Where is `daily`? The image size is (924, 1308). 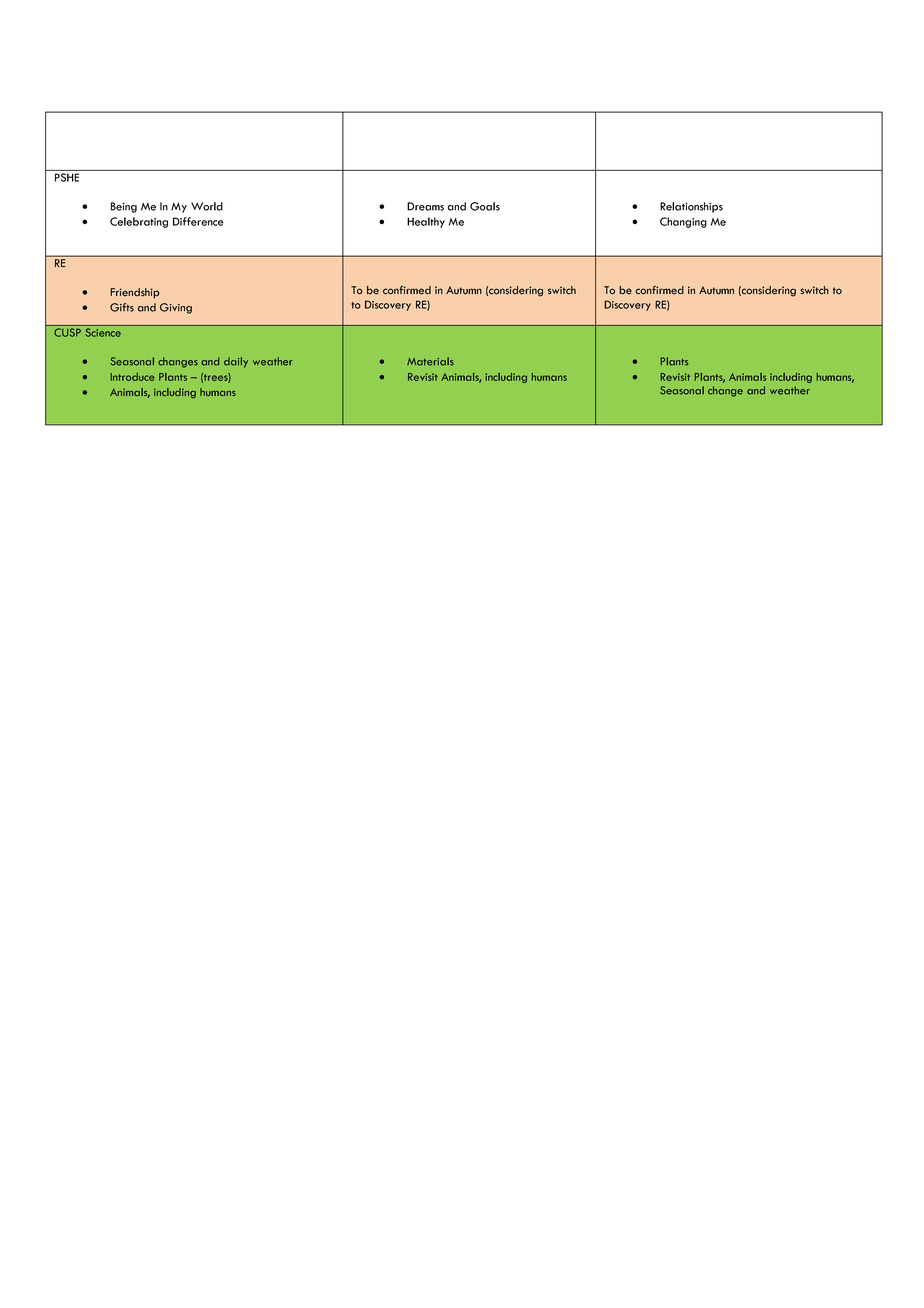 daily is located at coordinates (236, 362).
